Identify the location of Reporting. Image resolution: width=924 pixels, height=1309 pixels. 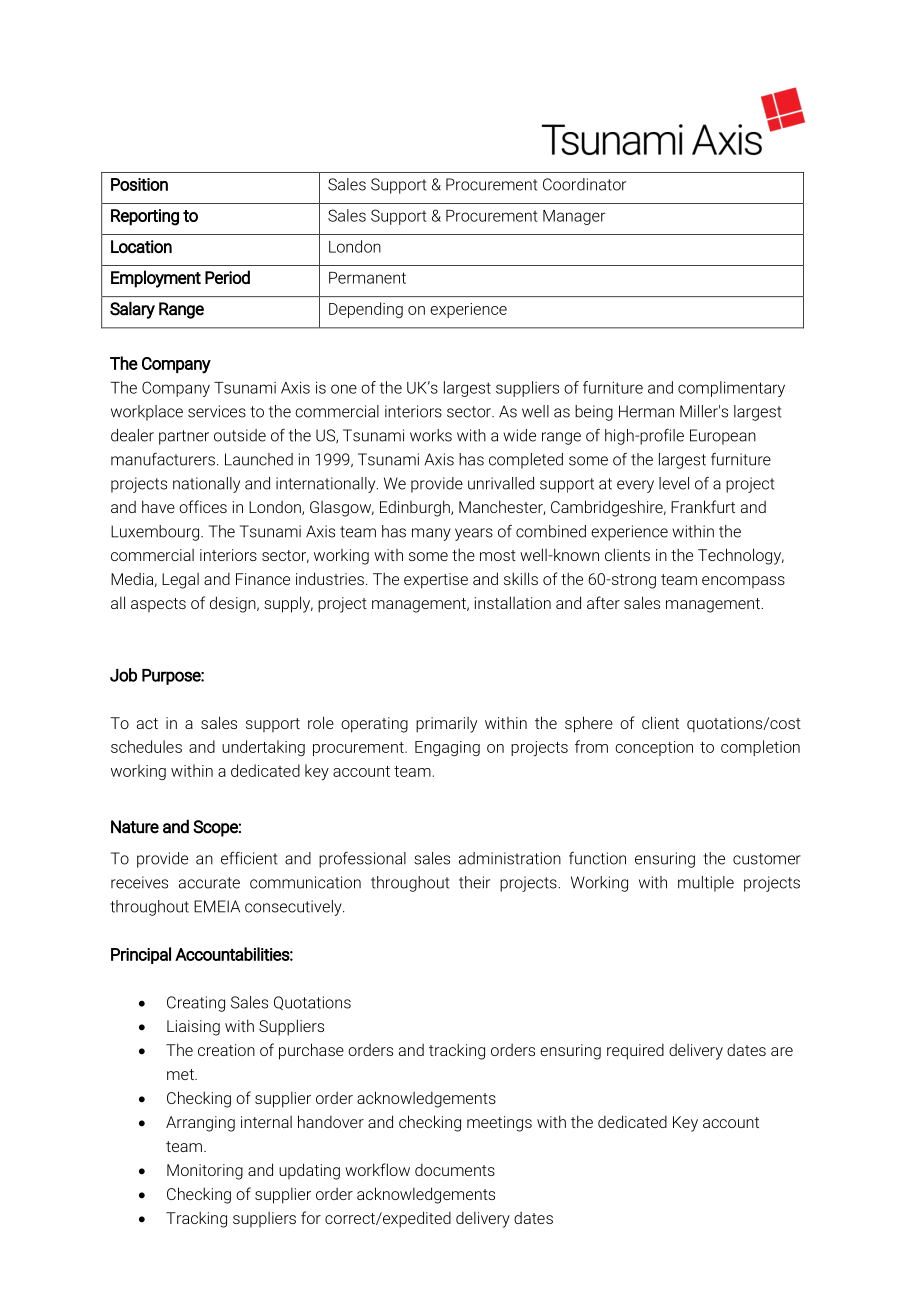
(145, 217).
